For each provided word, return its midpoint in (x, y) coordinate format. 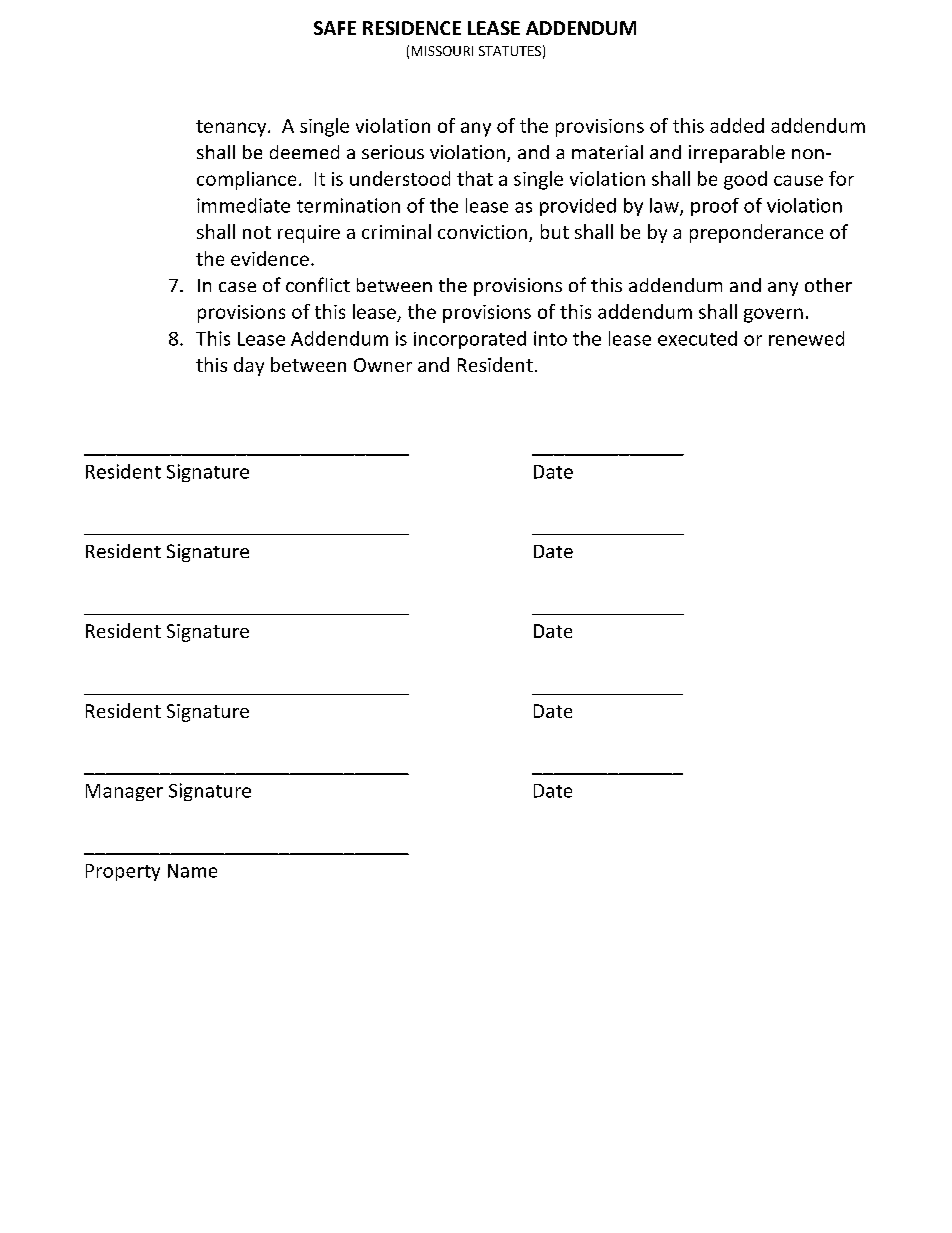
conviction (482, 232)
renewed (806, 338)
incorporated (470, 340)
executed (697, 338)
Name (192, 871)
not (257, 232)
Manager (124, 792)
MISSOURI (442, 51)
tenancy (232, 128)
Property (123, 872)
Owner (383, 365)
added (737, 125)
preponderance (756, 233)
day (249, 366)
